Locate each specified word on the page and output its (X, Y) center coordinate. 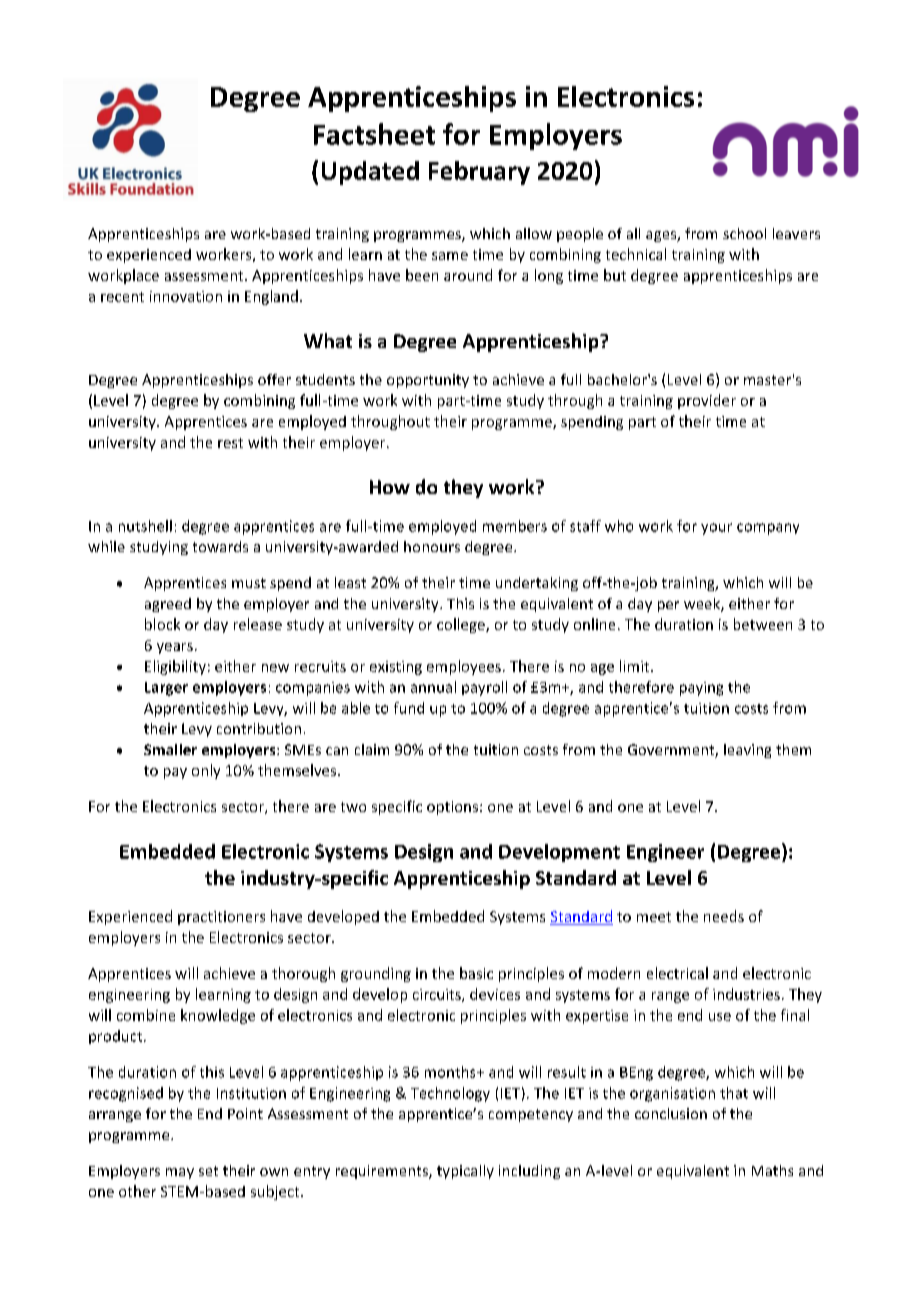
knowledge (218, 1016)
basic (476, 973)
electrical (677, 973)
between (763, 624)
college (462, 625)
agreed (168, 605)
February (479, 173)
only (206, 771)
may (180, 1173)
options (454, 808)
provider (707, 401)
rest (230, 443)
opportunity (428, 381)
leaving (747, 751)
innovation (186, 296)
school (744, 233)
